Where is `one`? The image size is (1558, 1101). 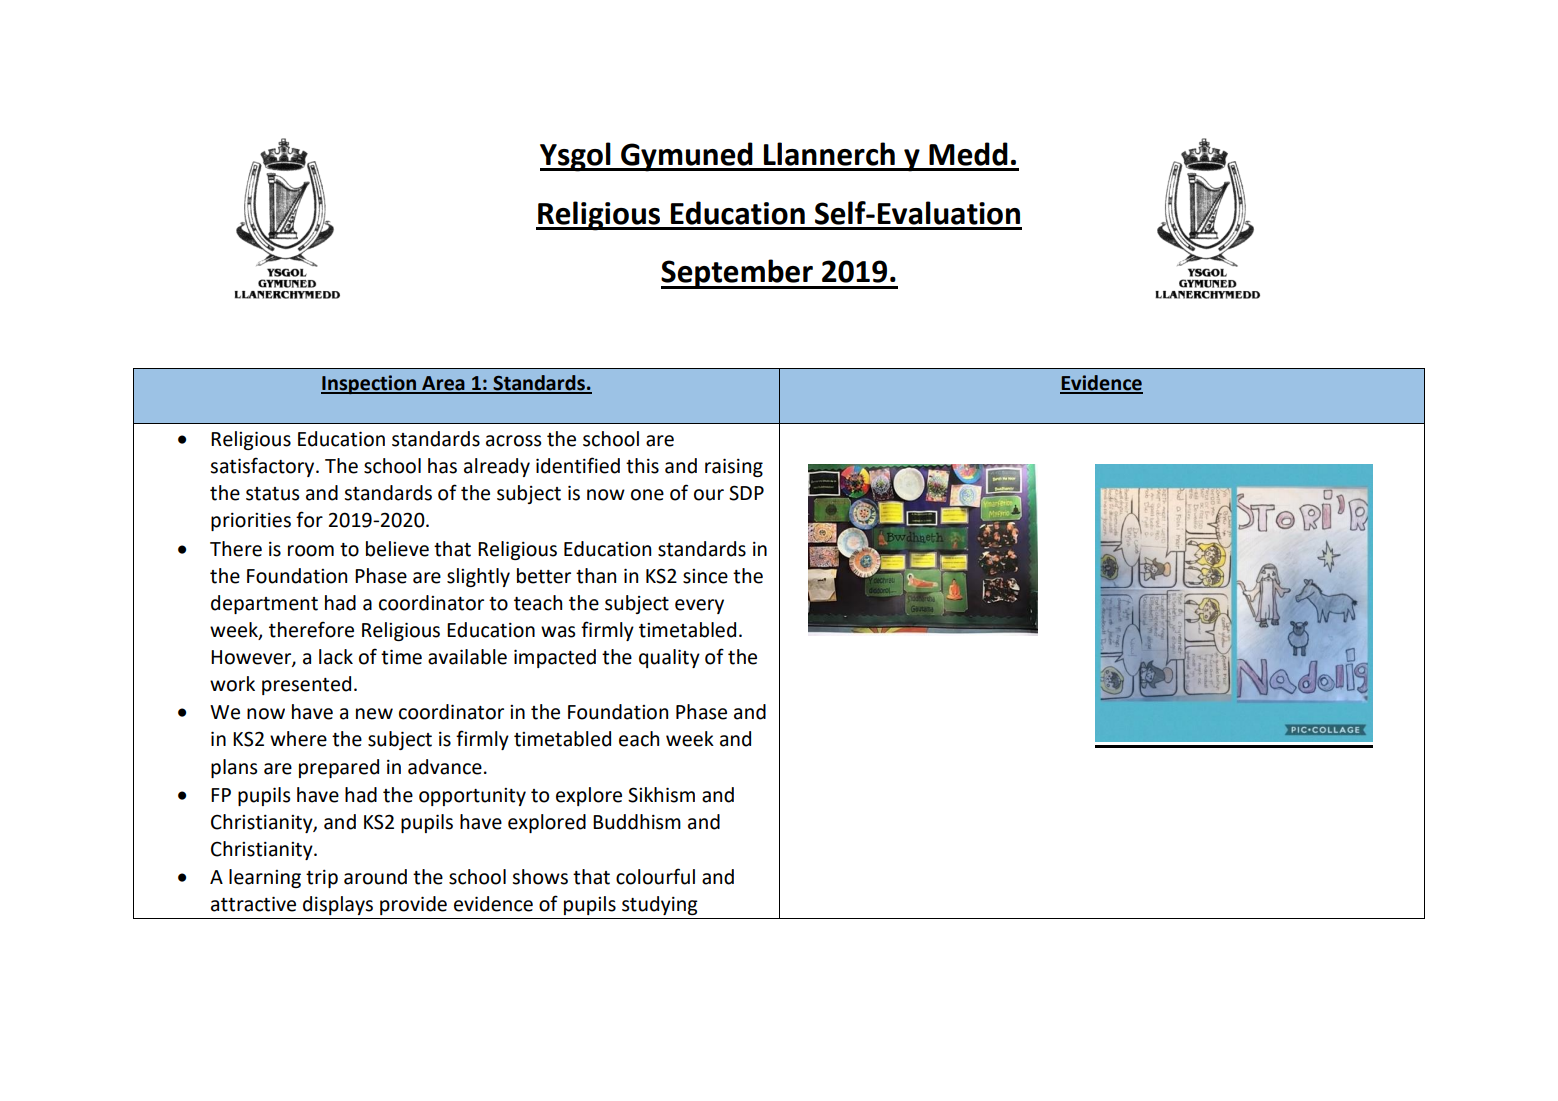
one is located at coordinates (647, 495).
